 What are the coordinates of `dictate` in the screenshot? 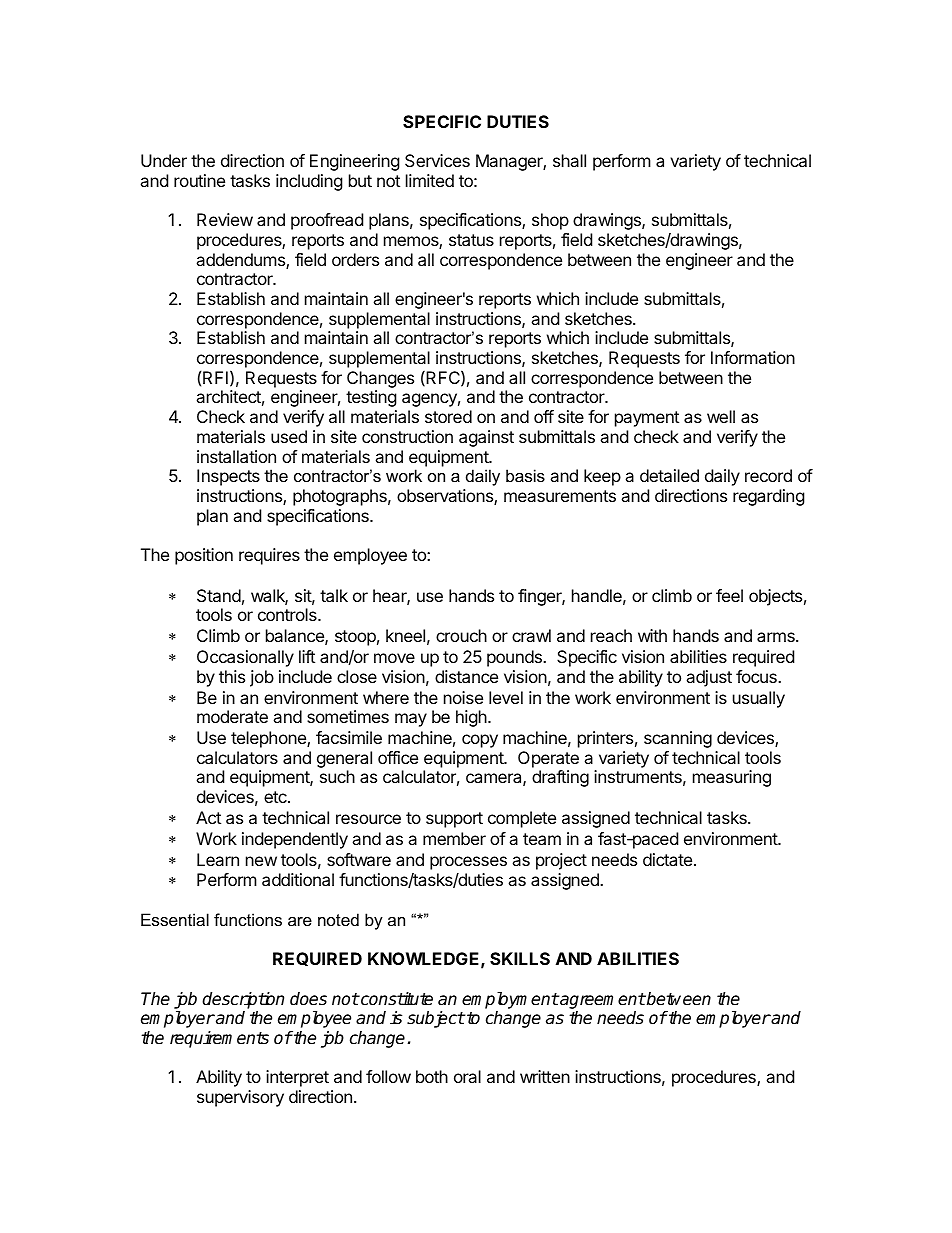 It's located at (667, 859).
